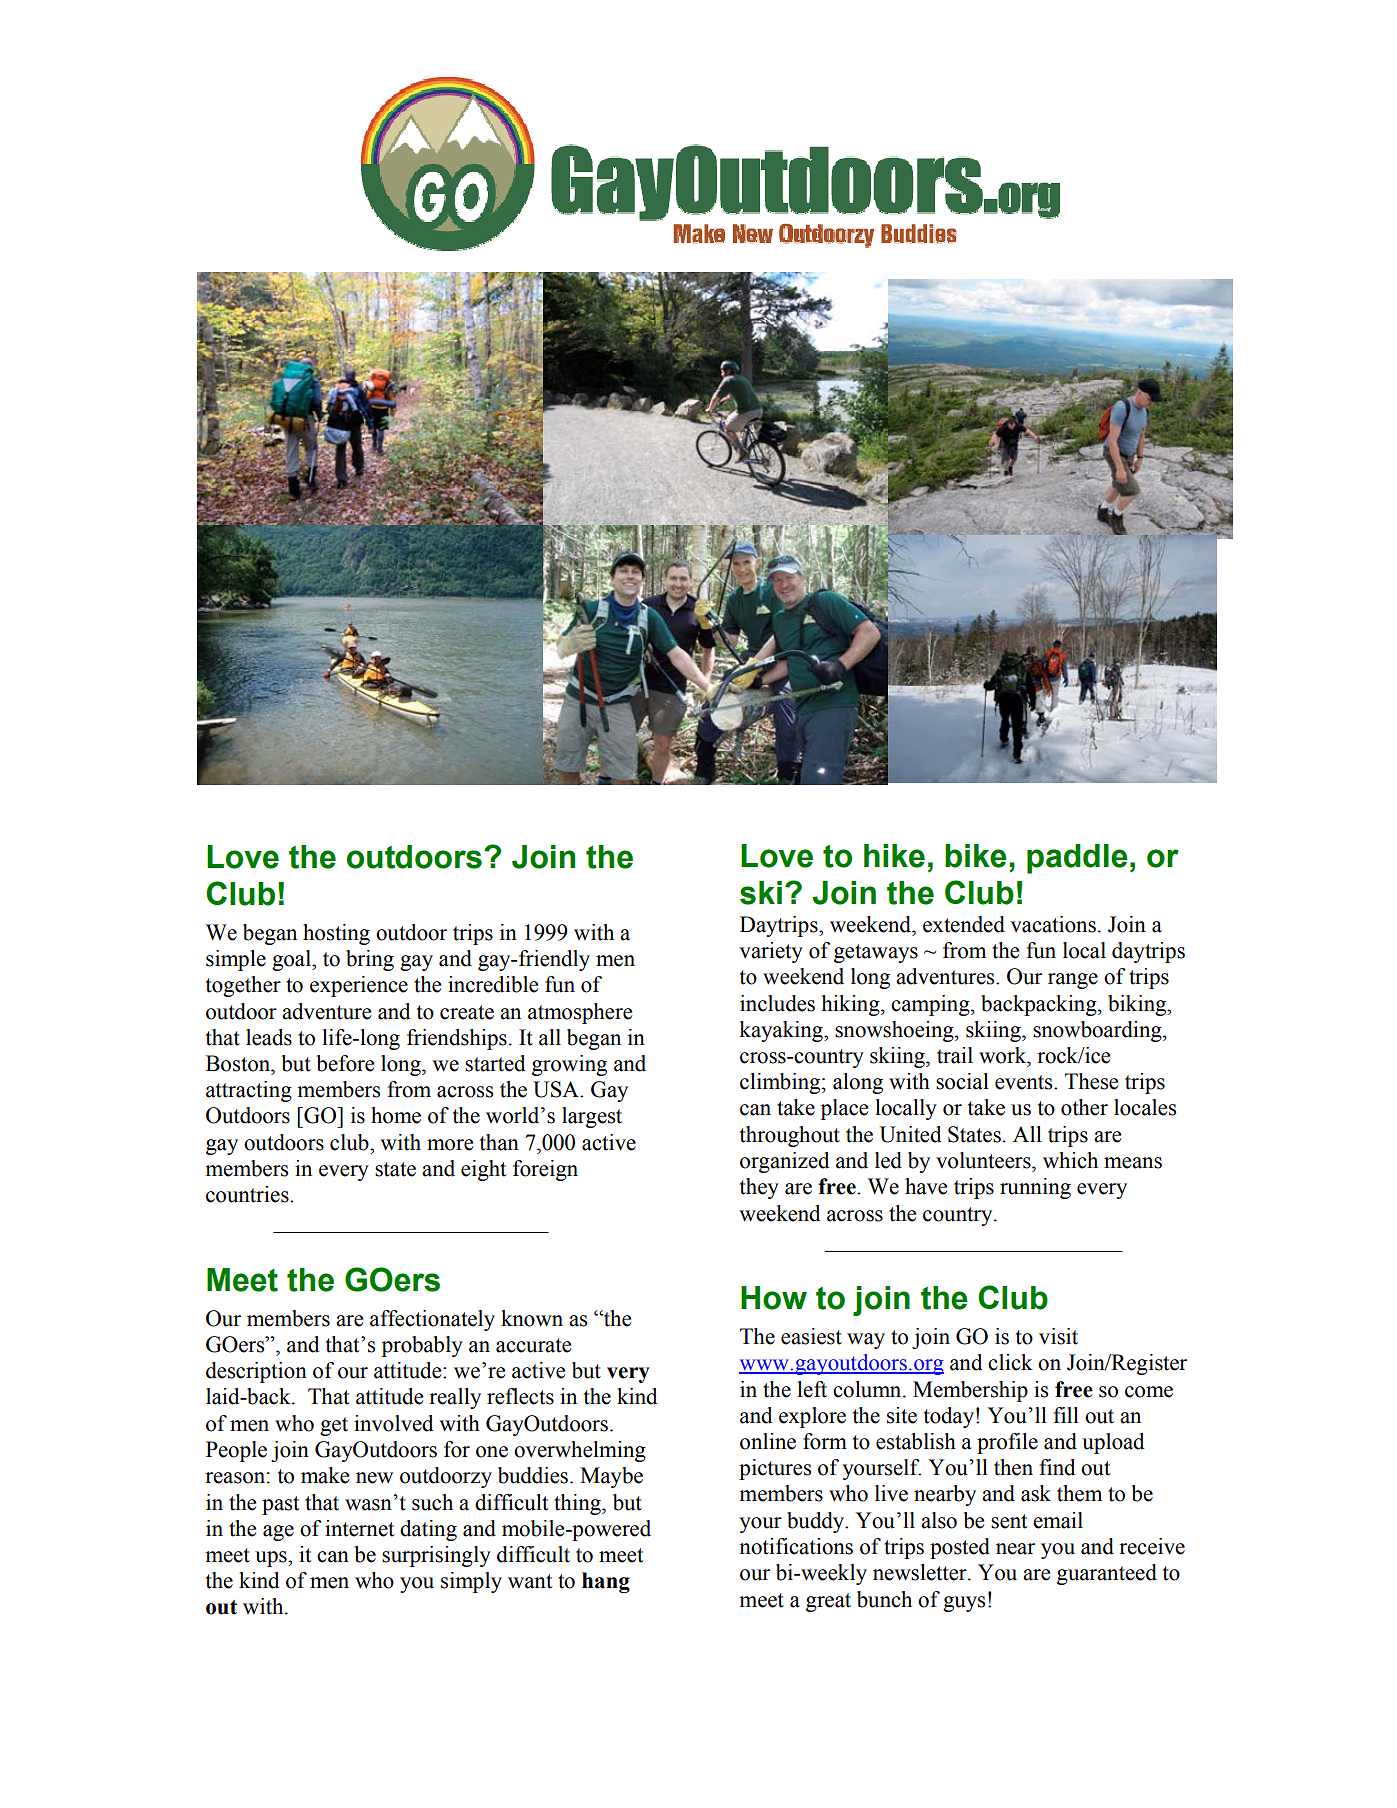  What do you see at coordinates (1035, 1188) in the page?
I see `running` at bounding box center [1035, 1188].
